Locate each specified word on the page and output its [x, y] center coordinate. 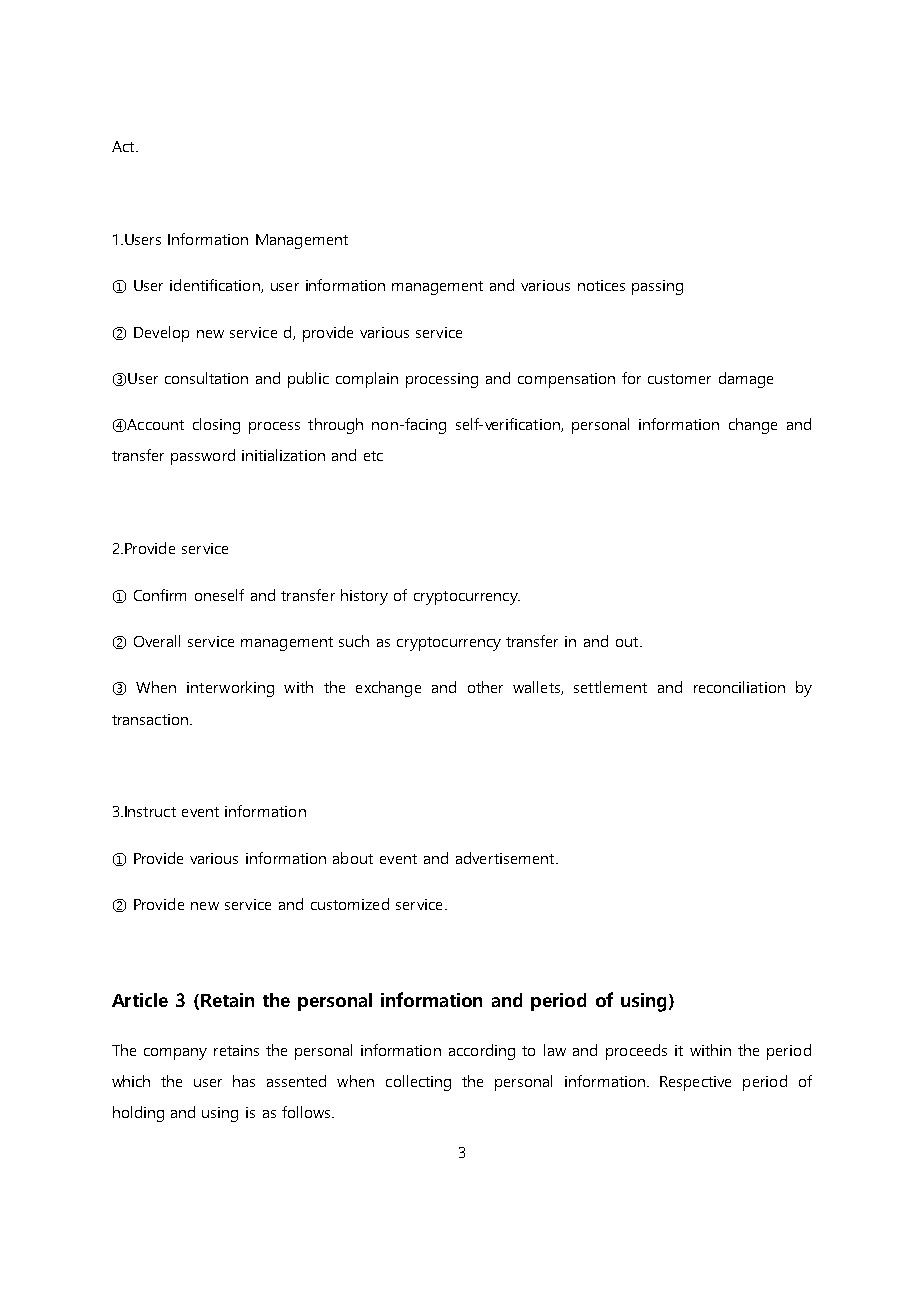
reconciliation [739, 687]
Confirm [160, 595]
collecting [418, 1083]
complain [367, 380]
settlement [610, 687]
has [244, 1081]
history [364, 597]
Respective [695, 1083]
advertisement [505, 858]
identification [216, 286]
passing [657, 287]
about [353, 858]
